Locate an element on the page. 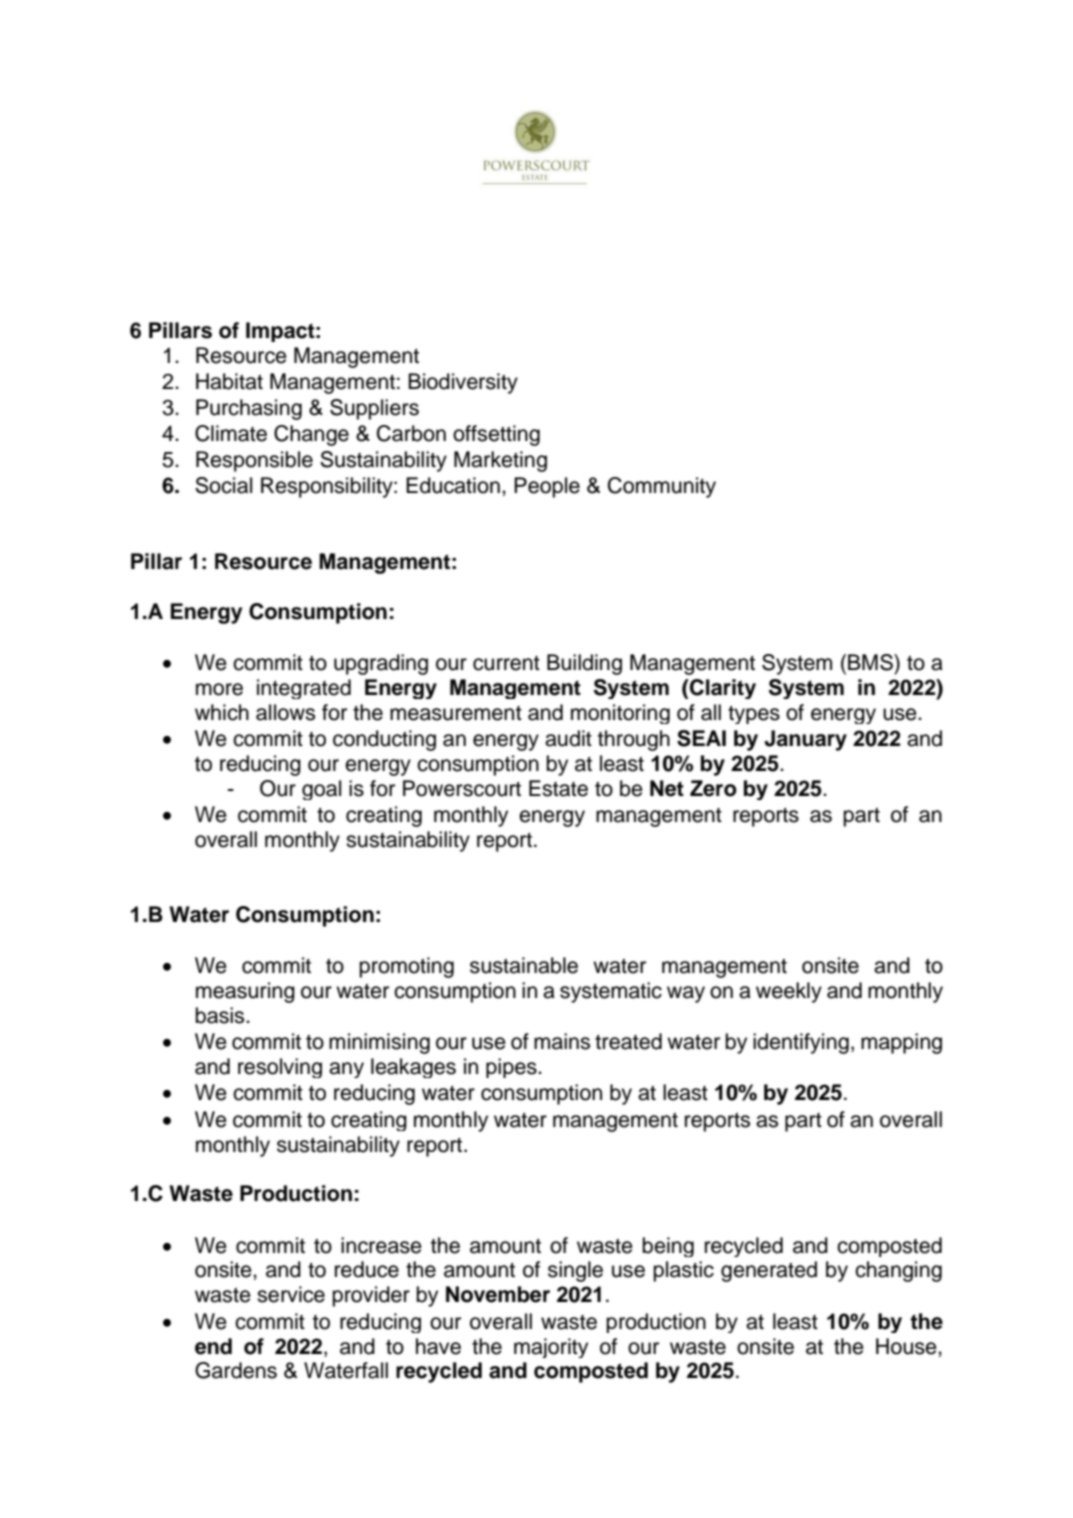  integrated is located at coordinates (304, 689).
